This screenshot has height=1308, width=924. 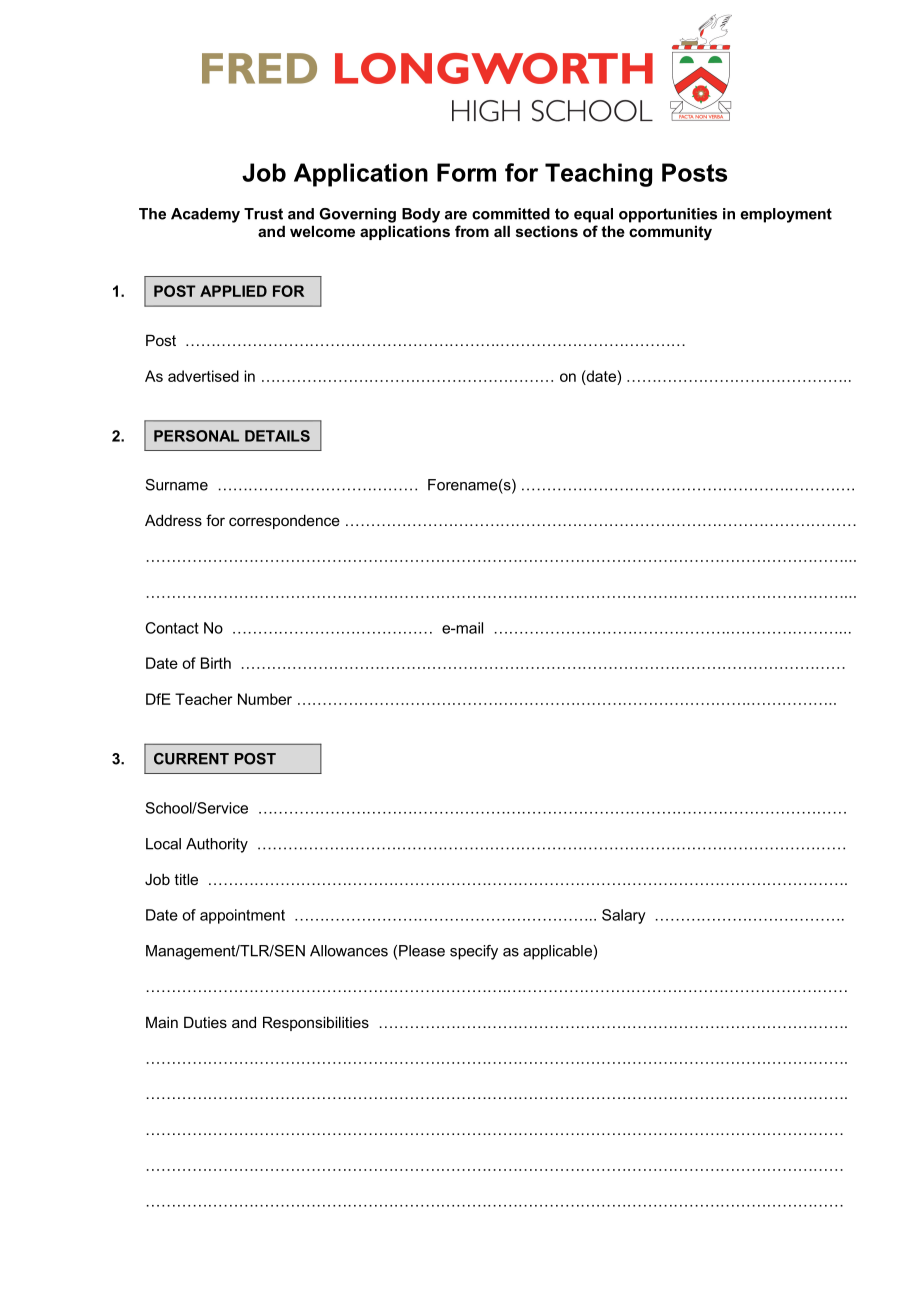 What do you see at coordinates (624, 916) in the screenshot?
I see `Salary` at bounding box center [624, 916].
